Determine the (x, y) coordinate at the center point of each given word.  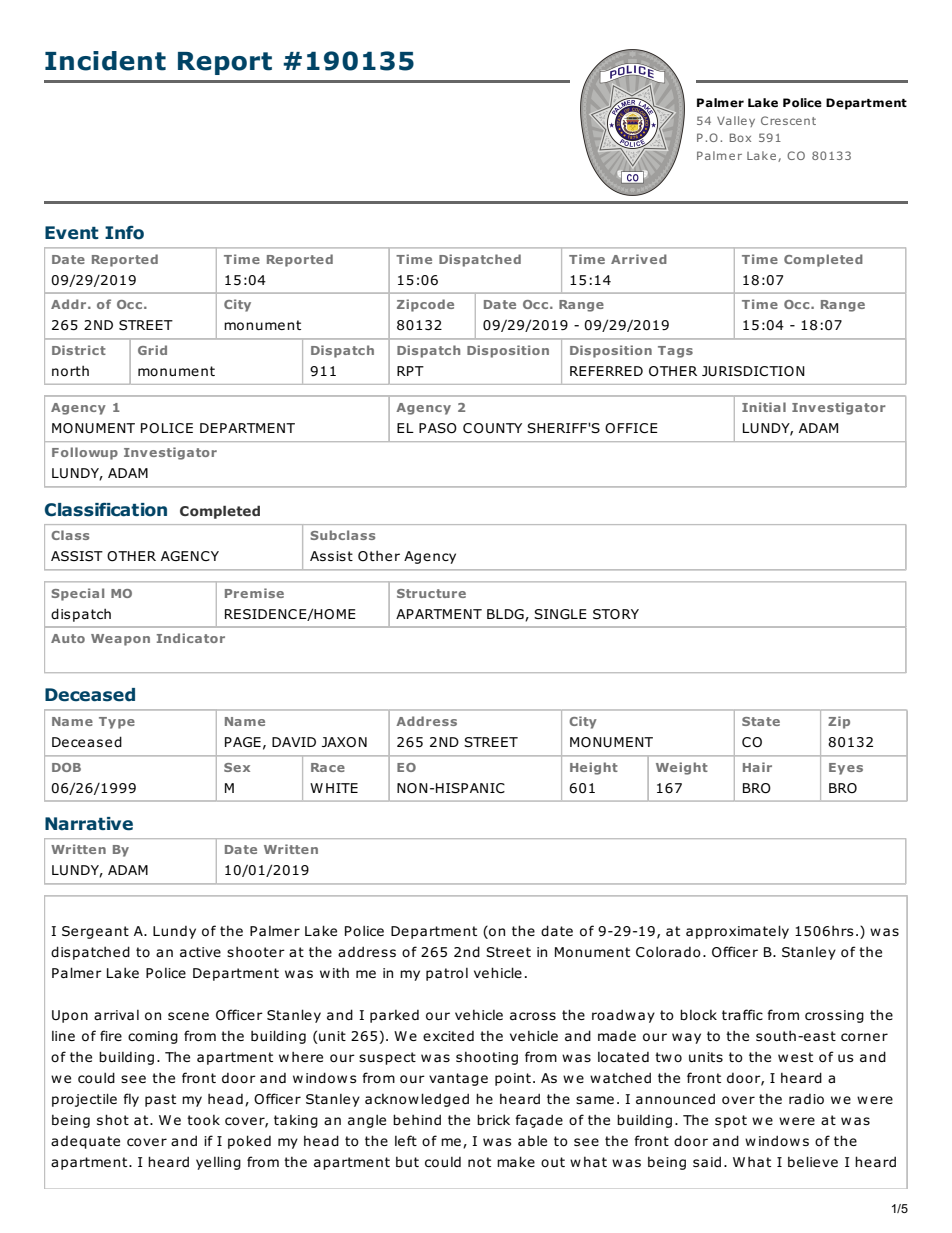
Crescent (788, 120)
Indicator (191, 638)
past (160, 1100)
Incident (105, 61)
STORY (616, 614)
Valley (736, 121)
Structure (431, 593)
